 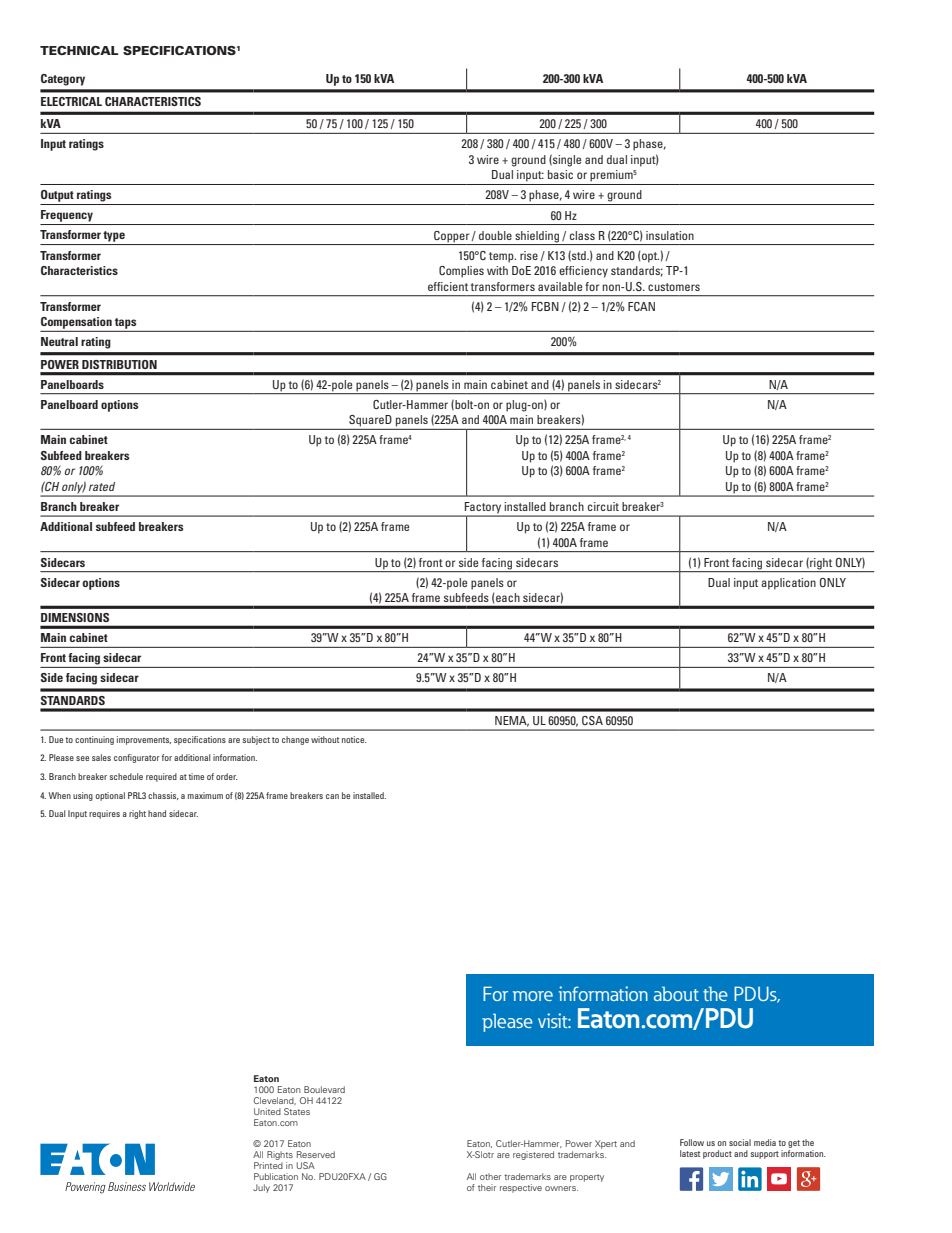 I want to click on ELECTRICAL, so click(x=71, y=101).
